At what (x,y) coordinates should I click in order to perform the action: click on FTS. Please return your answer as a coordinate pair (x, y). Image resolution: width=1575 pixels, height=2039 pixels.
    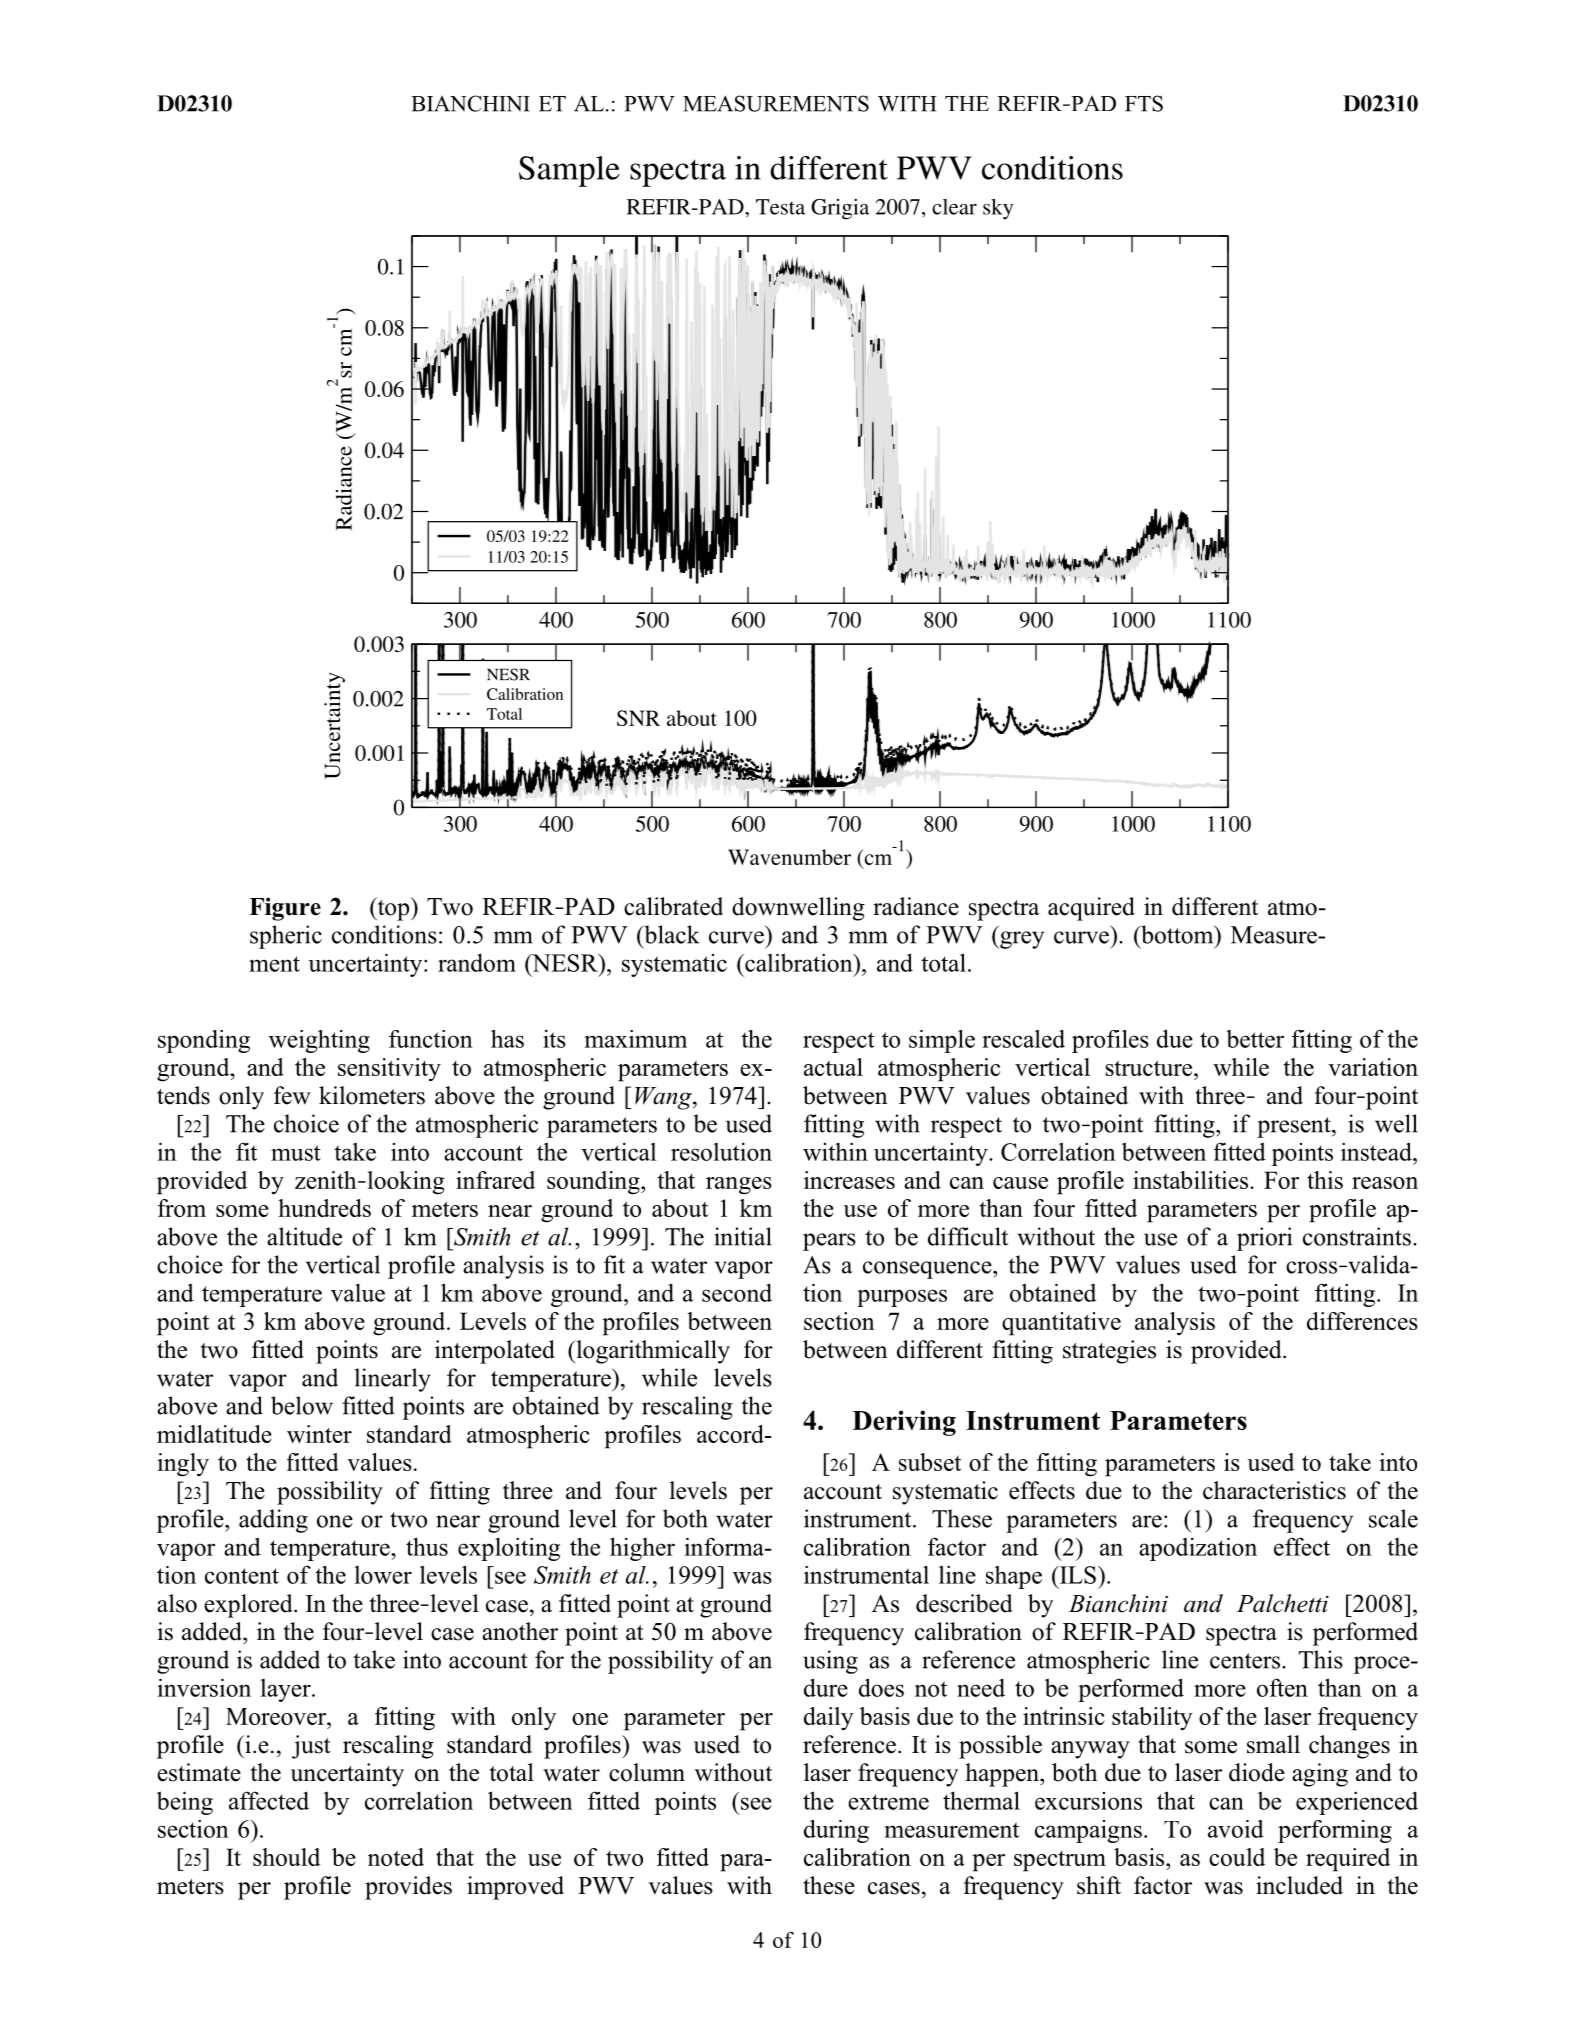
    Looking at the image, I should click on (1144, 103).
